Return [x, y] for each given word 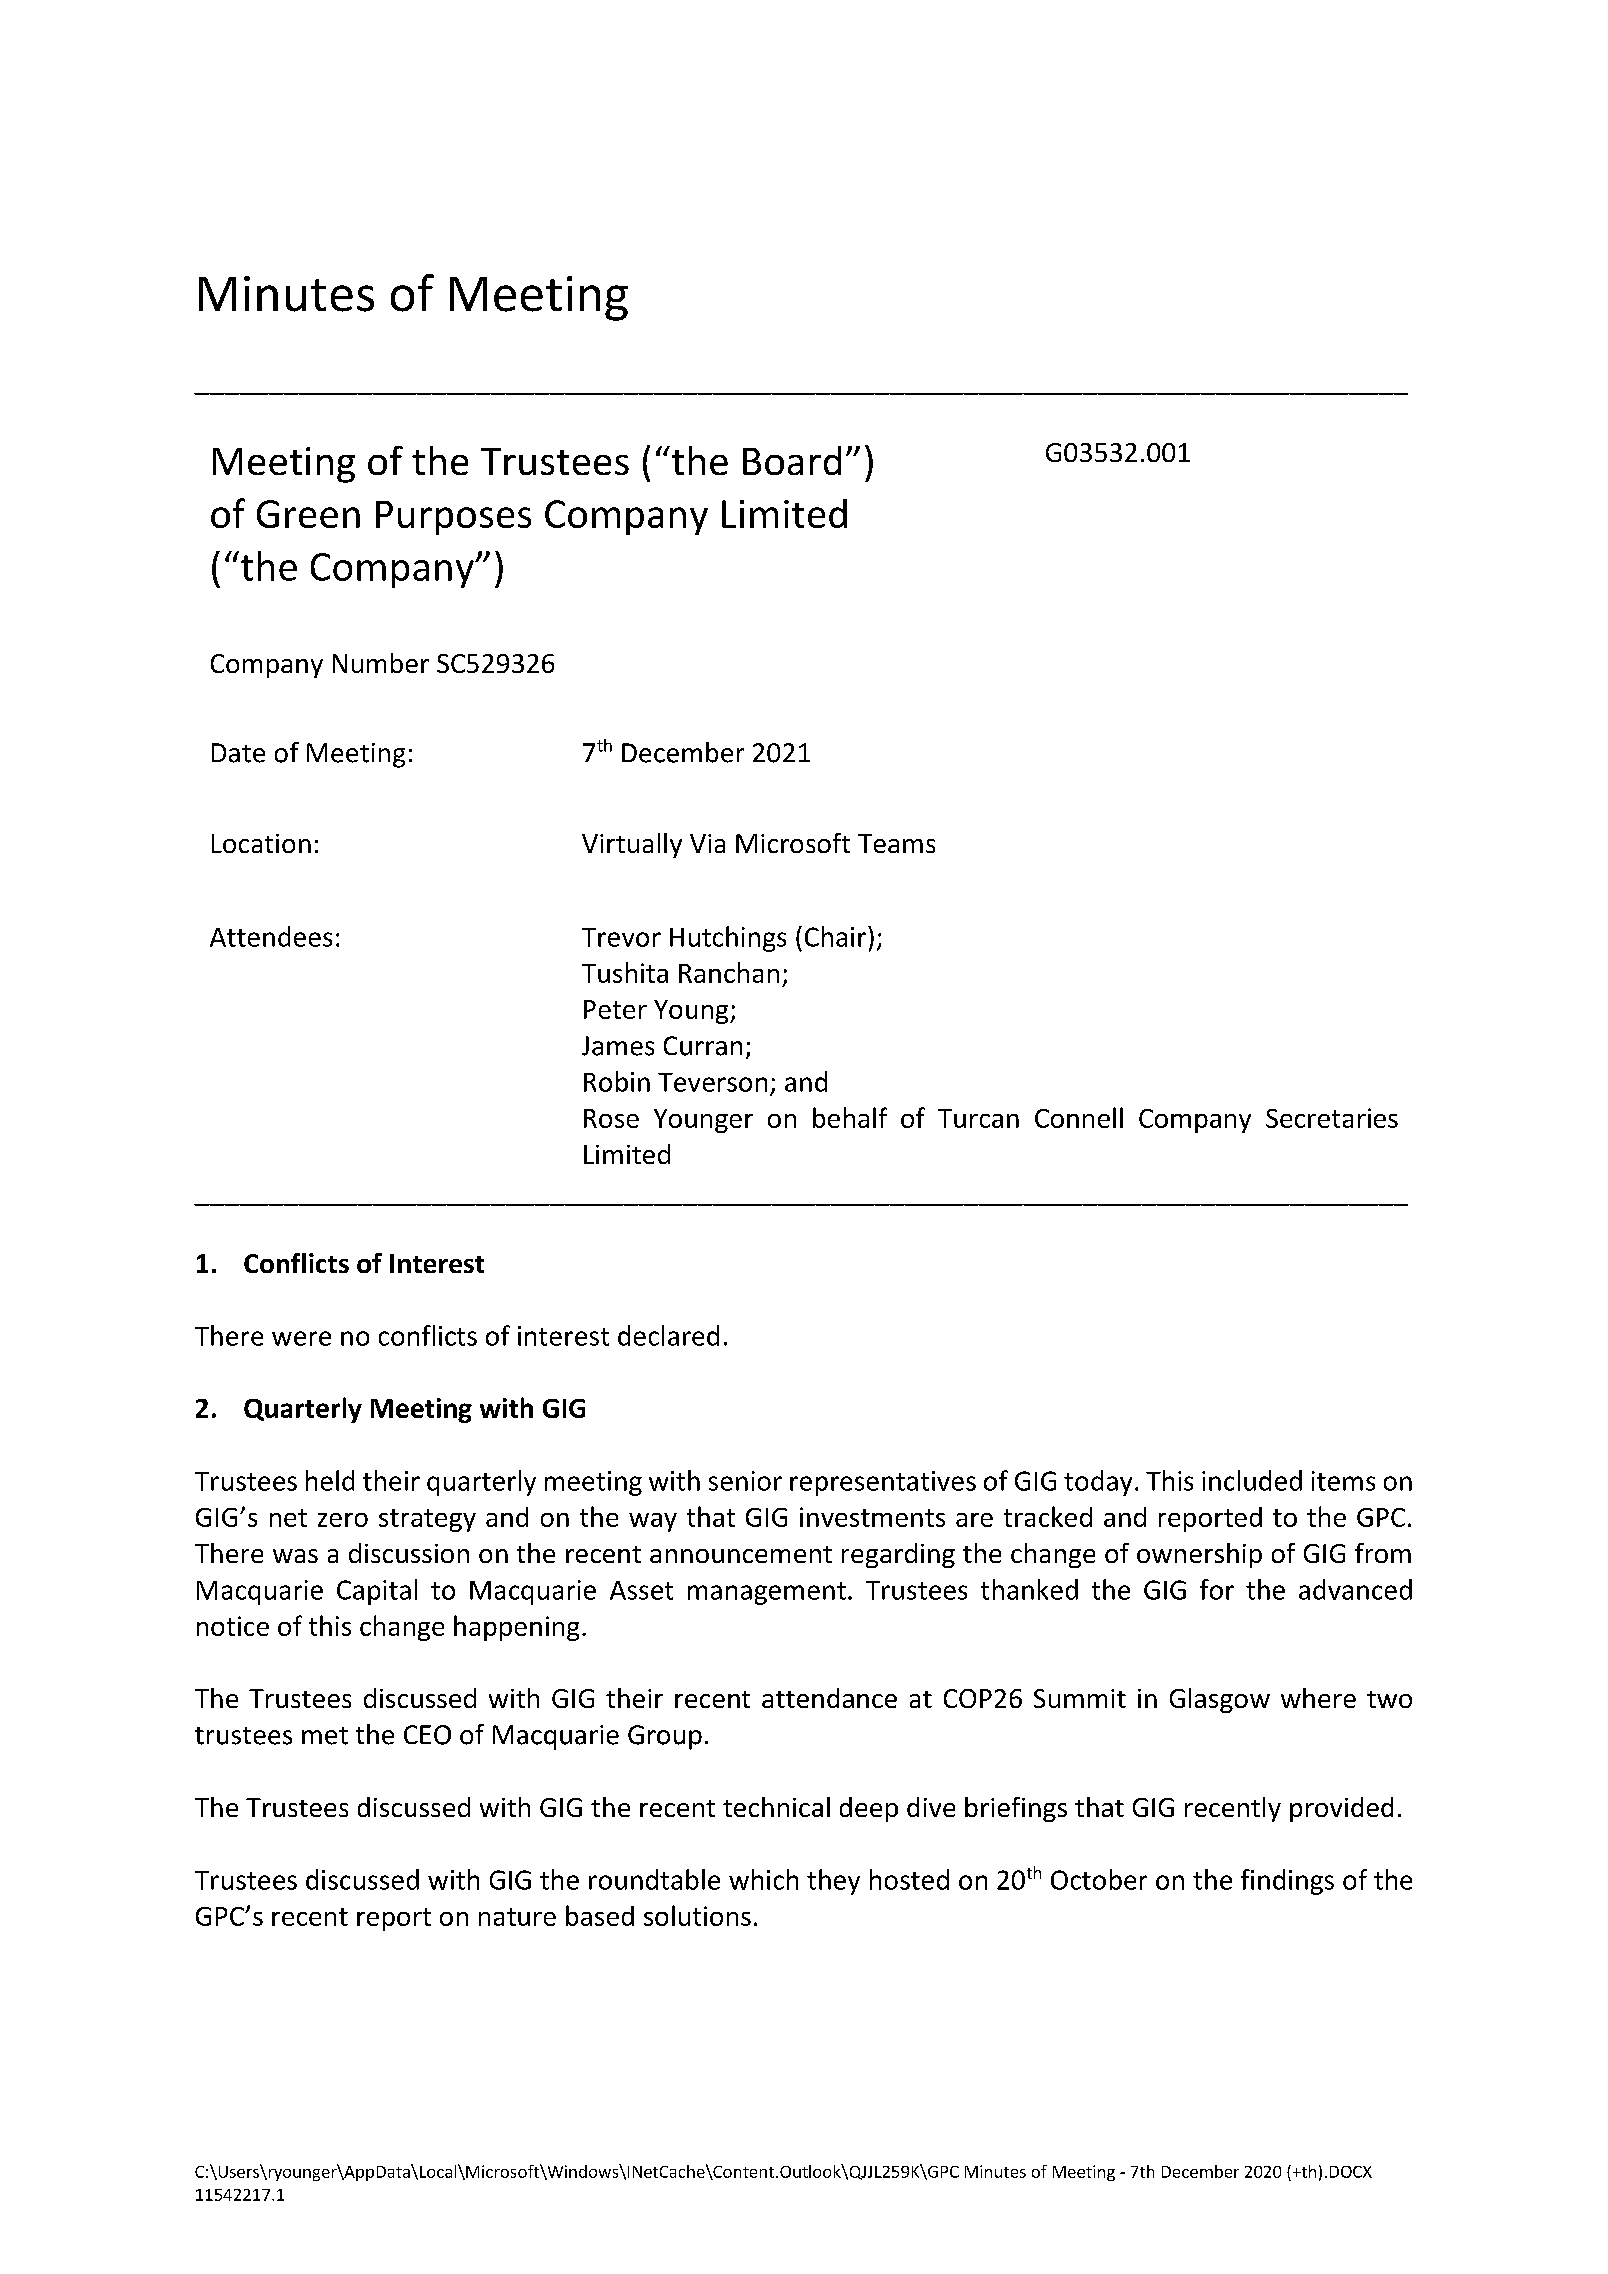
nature [517, 1917]
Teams [896, 843]
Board [792, 460]
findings [1287, 1882]
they [833, 1882]
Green [308, 514]
